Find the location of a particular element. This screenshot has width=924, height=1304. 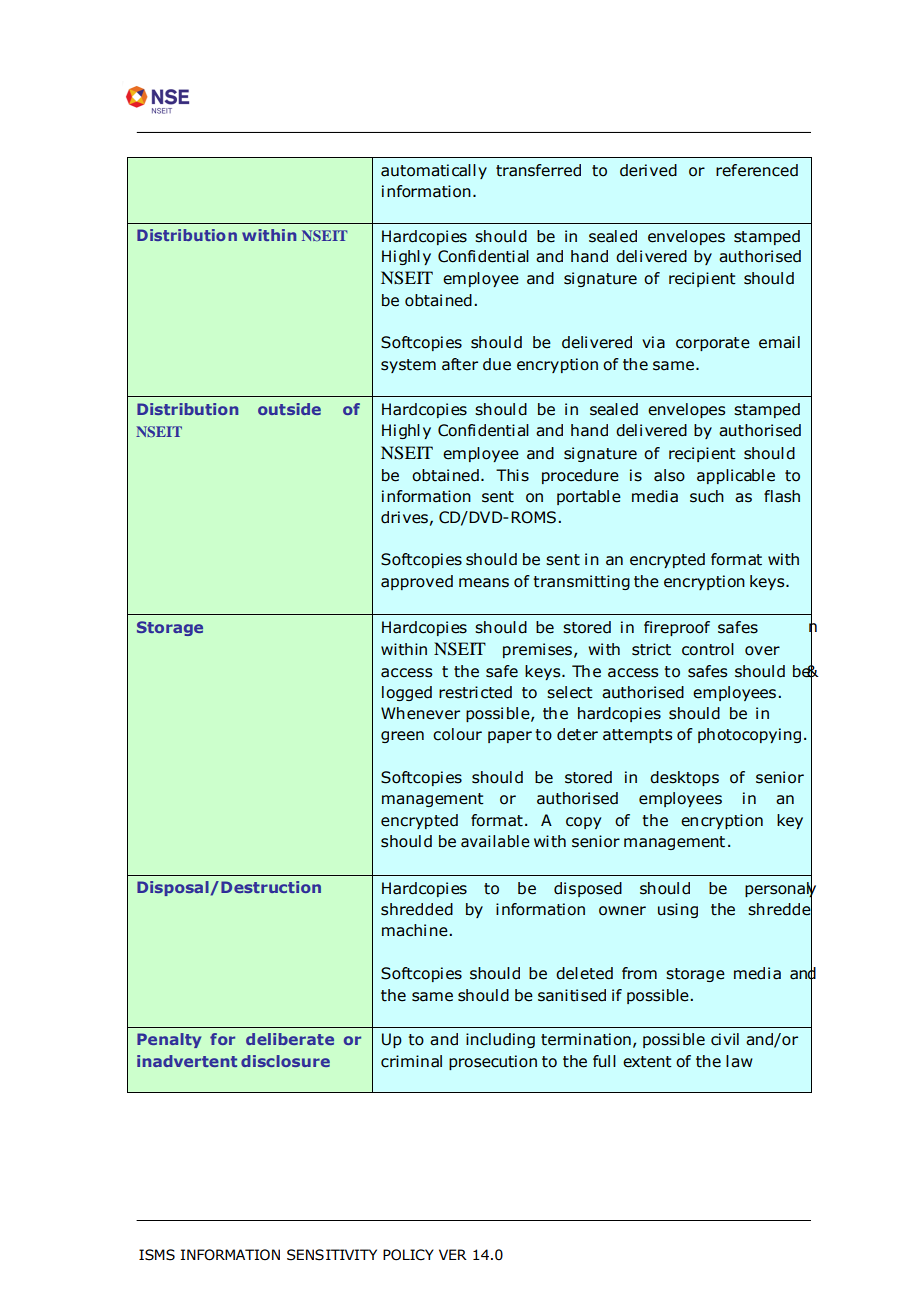

means is located at coordinates (484, 583).
